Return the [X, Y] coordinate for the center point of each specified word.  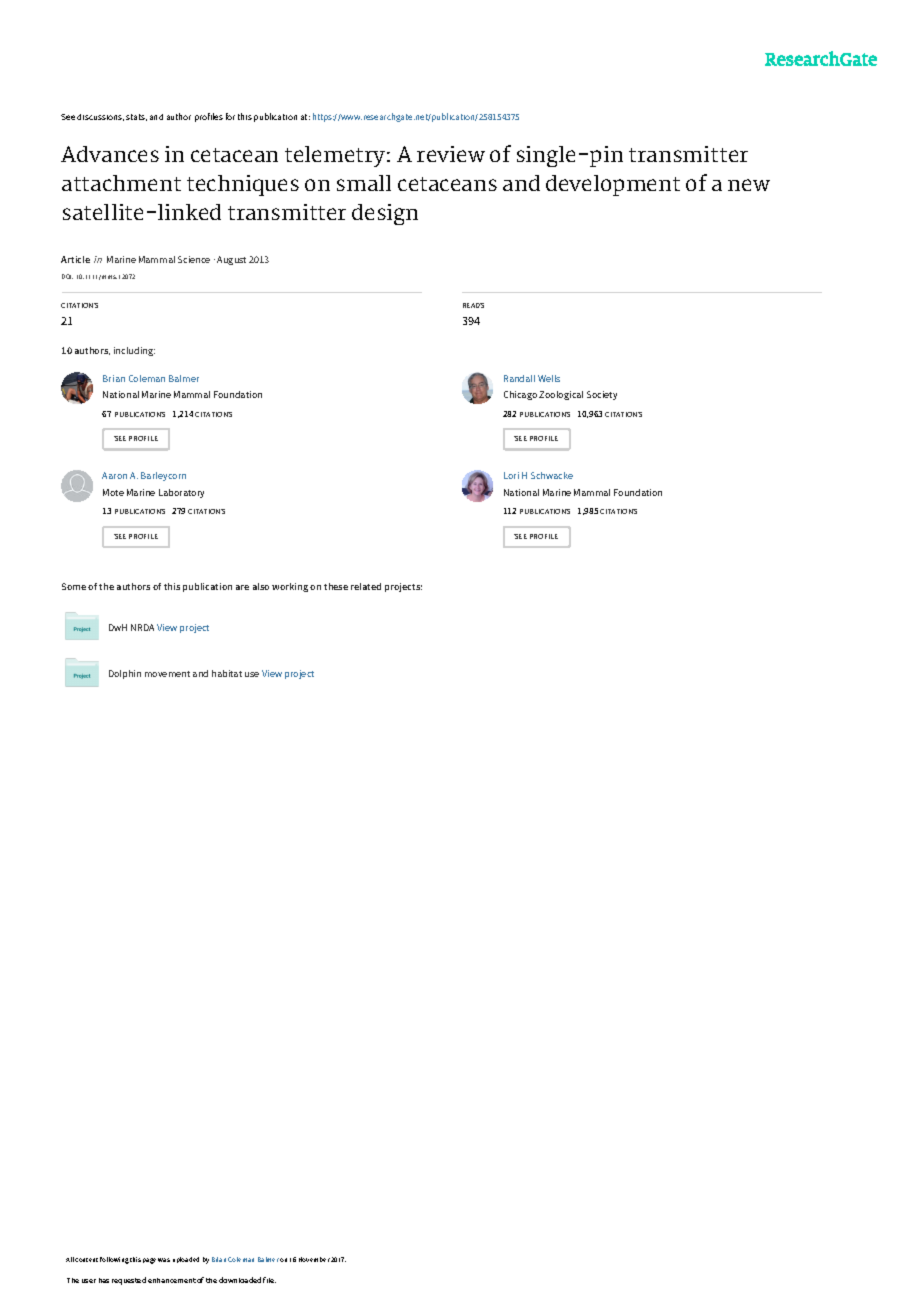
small [364, 183]
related [366, 586]
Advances [110, 154]
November [314, 1259]
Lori [511, 475]
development [613, 185]
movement [167, 674]
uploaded [186, 1260]
